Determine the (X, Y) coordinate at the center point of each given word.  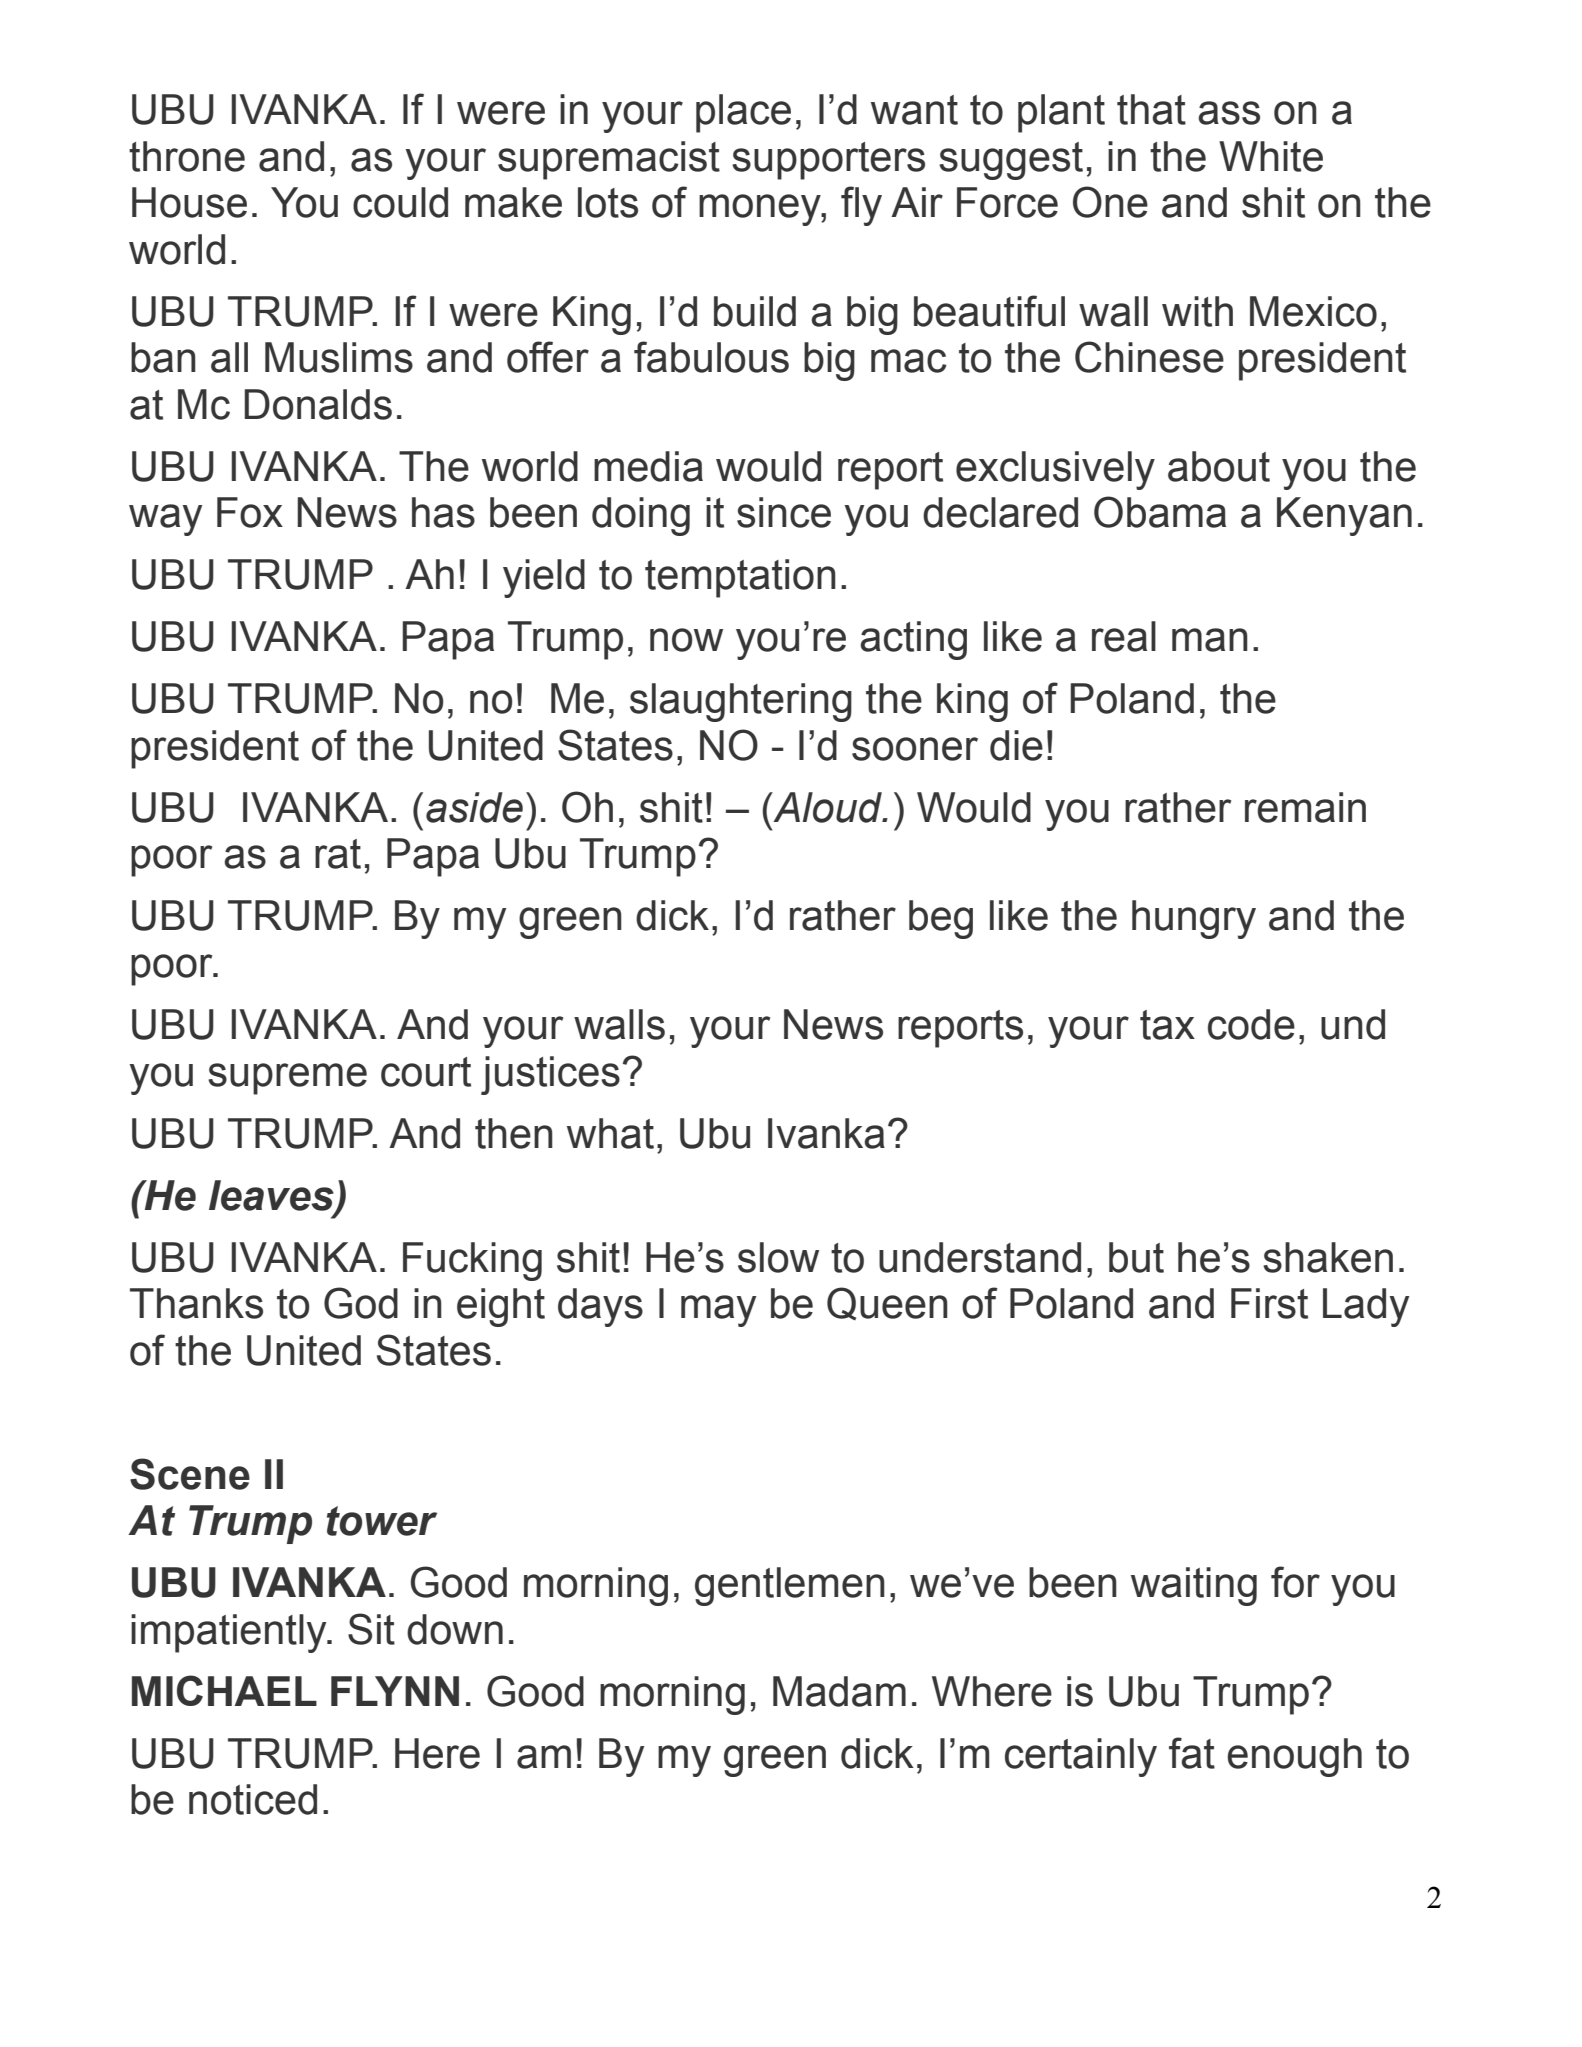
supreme (287, 1079)
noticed (253, 1799)
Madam (839, 1691)
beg (941, 919)
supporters (828, 161)
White (1271, 156)
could (400, 202)
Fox (250, 512)
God (361, 1303)
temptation (740, 578)
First (1269, 1303)
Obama (1160, 512)
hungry (1194, 919)
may (718, 1311)
